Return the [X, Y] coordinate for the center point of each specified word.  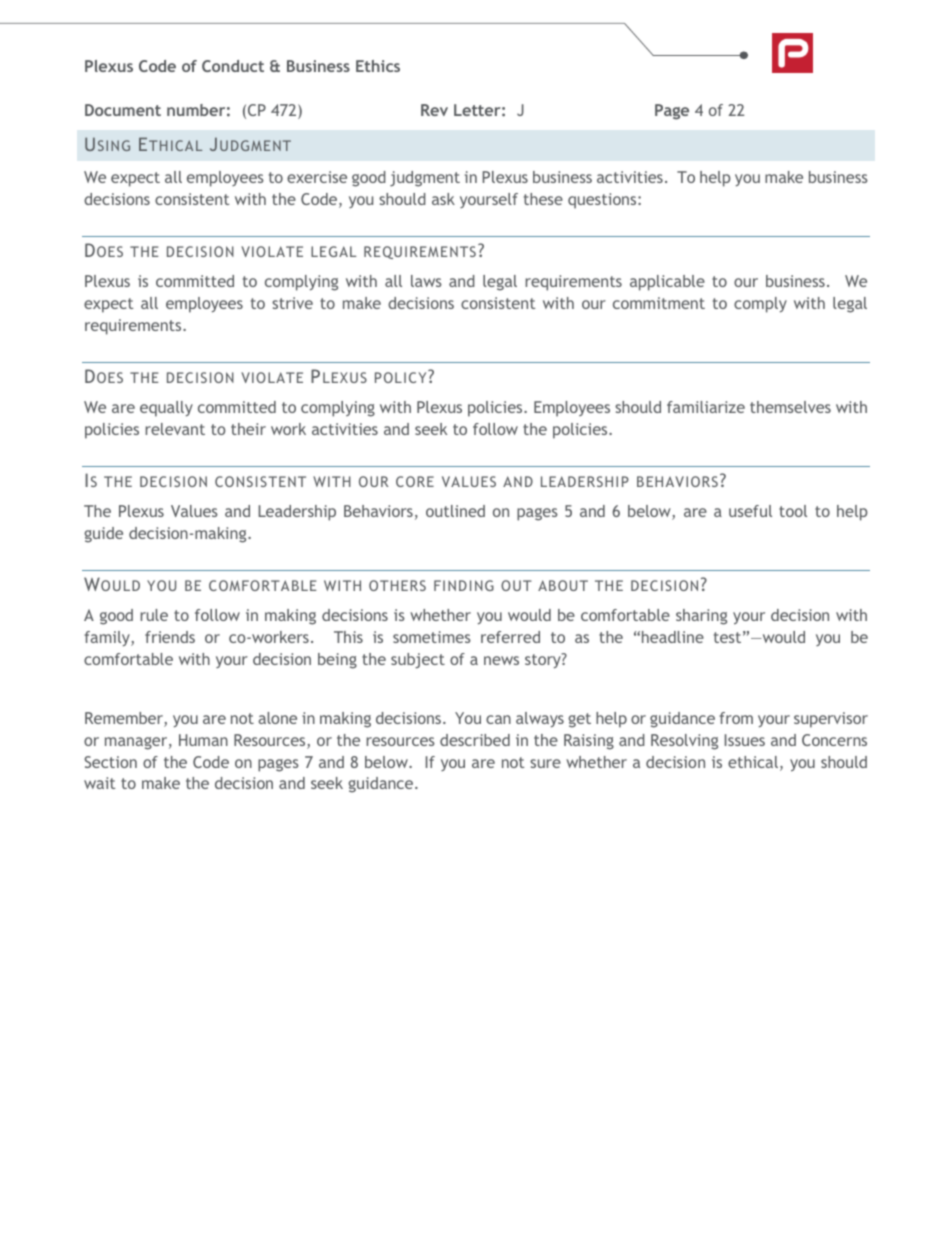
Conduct [233, 66]
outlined [455, 511]
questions [603, 201]
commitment [659, 303]
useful [750, 511]
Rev [434, 110]
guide [103, 535]
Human [203, 740]
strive [292, 303]
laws [426, 281]
